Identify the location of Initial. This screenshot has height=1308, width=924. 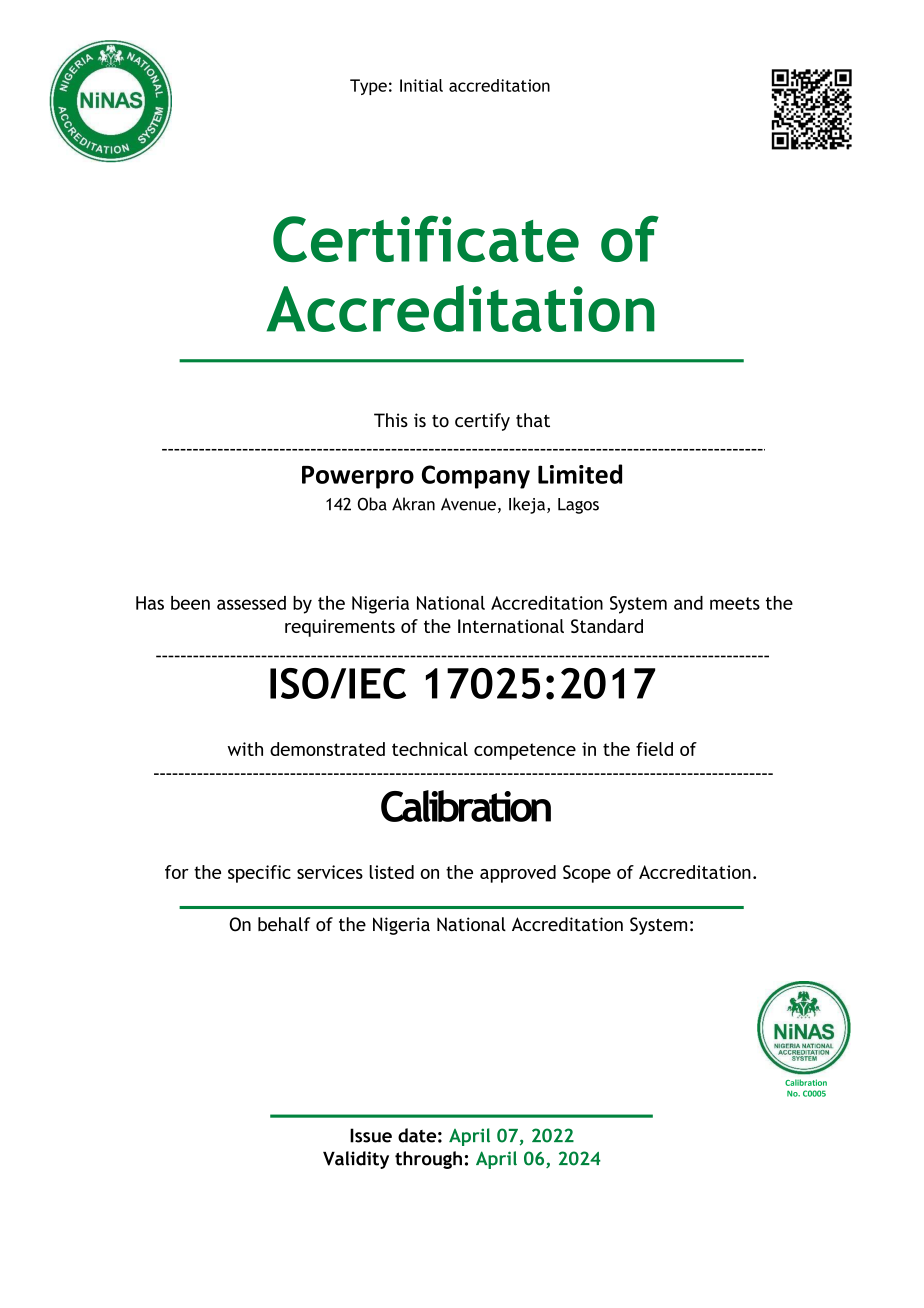
(421, 85).
